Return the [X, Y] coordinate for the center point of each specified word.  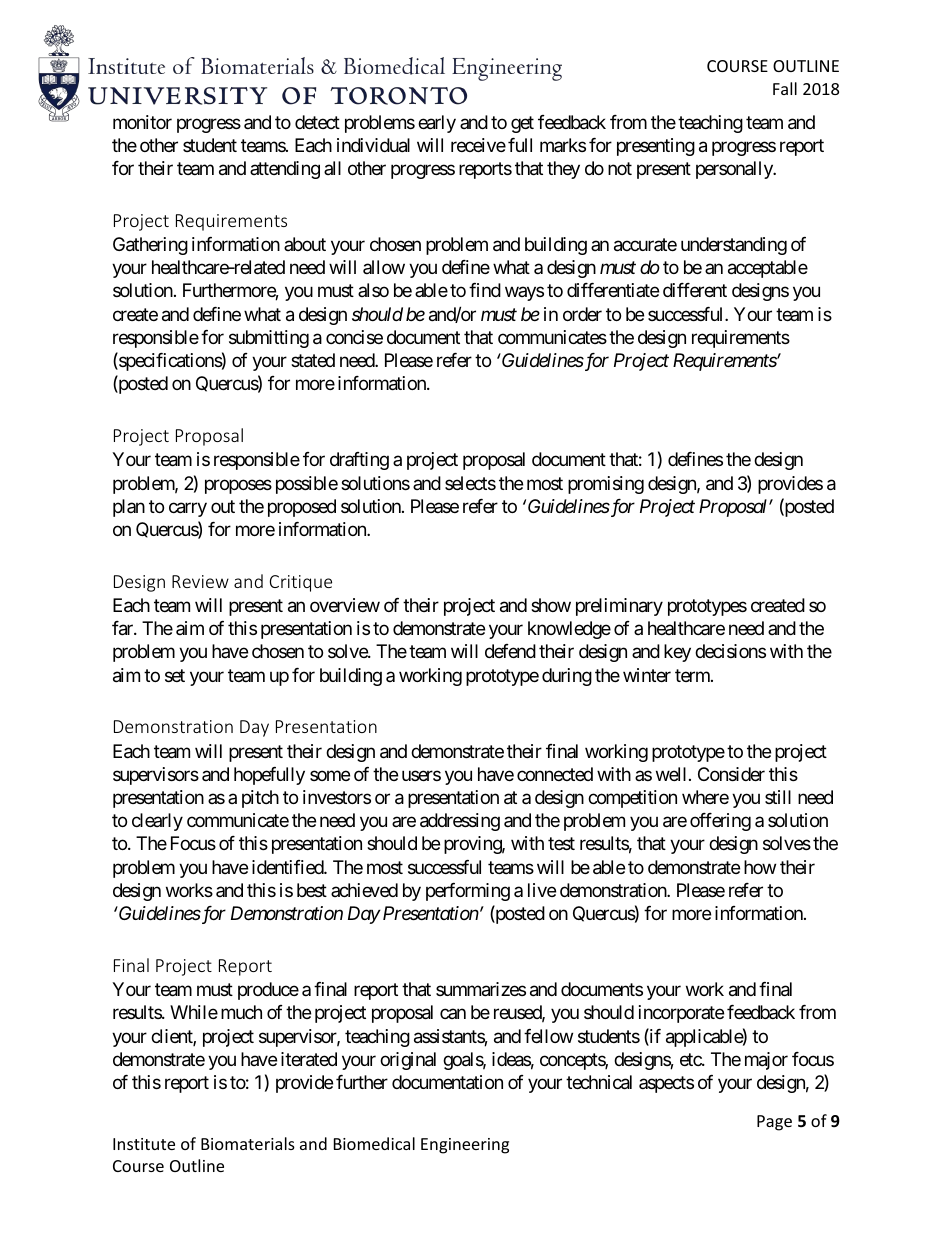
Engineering [465, 1146]
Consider [731, 774]
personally [735, 170]
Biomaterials [248, 1143]
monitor [142, 122]
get [522, 124]
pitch [260, 799]
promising [606, 485]
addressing [460, 822]
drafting [359, 461]
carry [188, 509]
